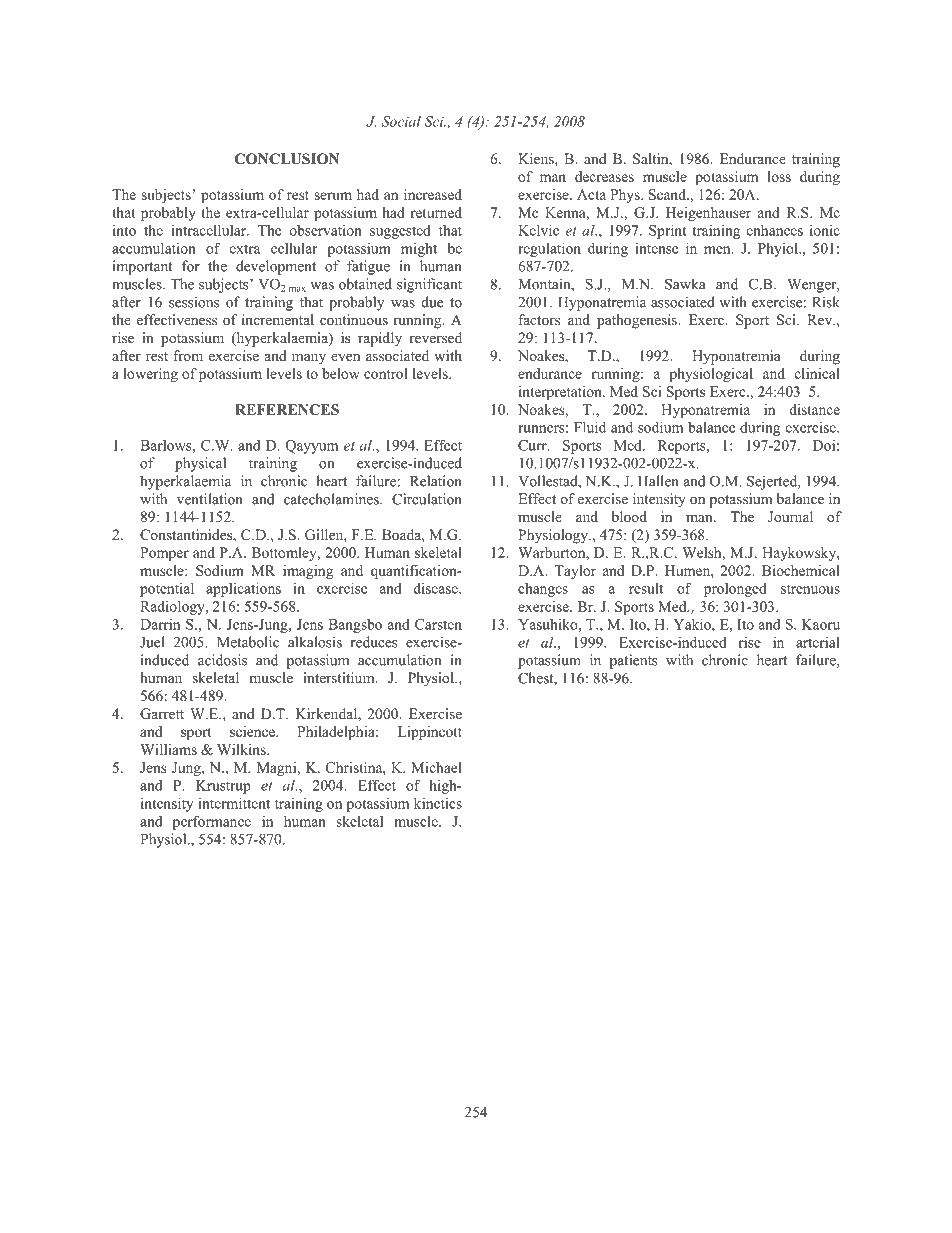 This screenshot has width=952, height=1233. I want to click on CONCLUSION, so click(287, 159).
